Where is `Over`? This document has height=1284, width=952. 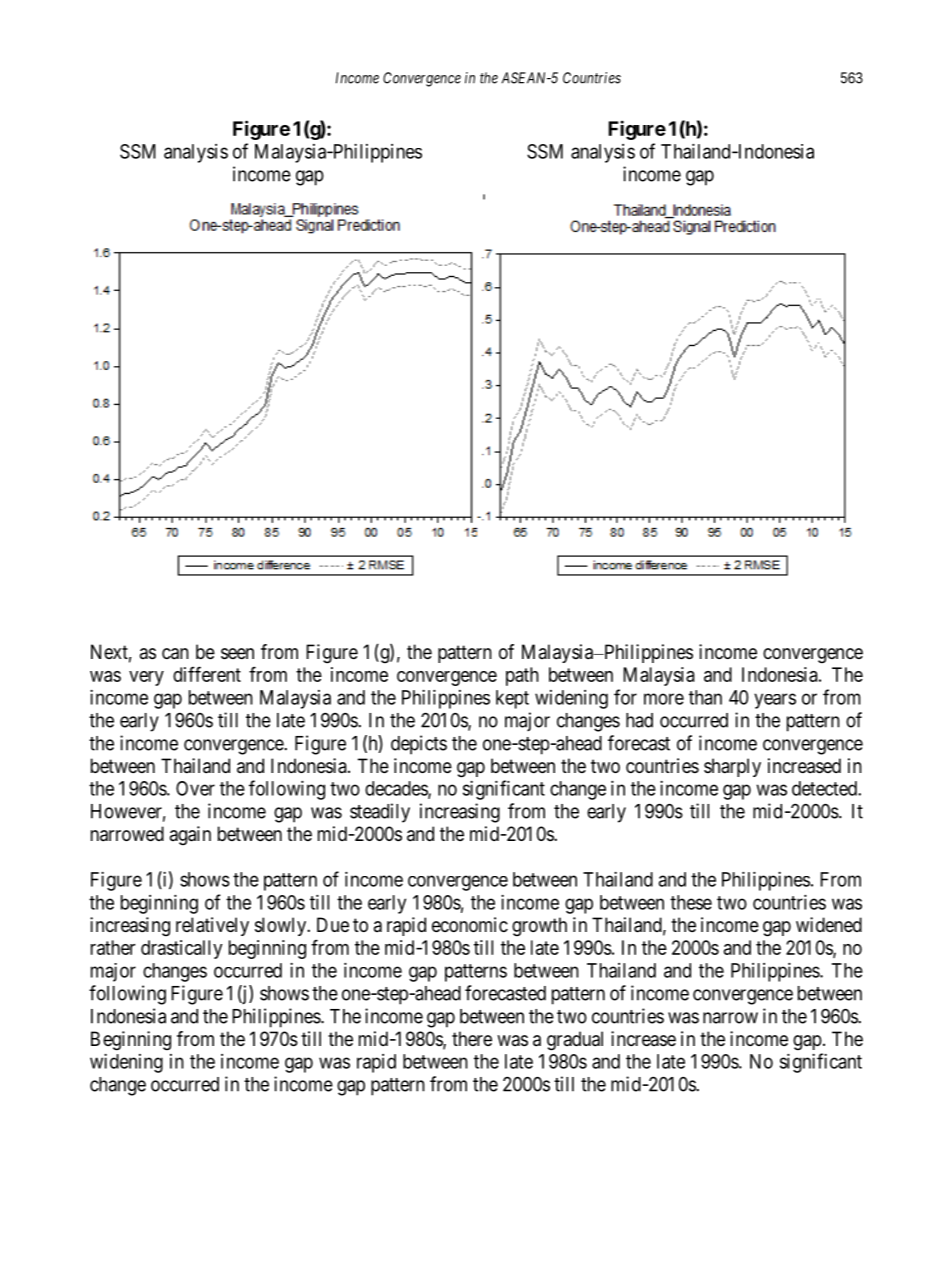 Over is located at coordinates (195, 788).
